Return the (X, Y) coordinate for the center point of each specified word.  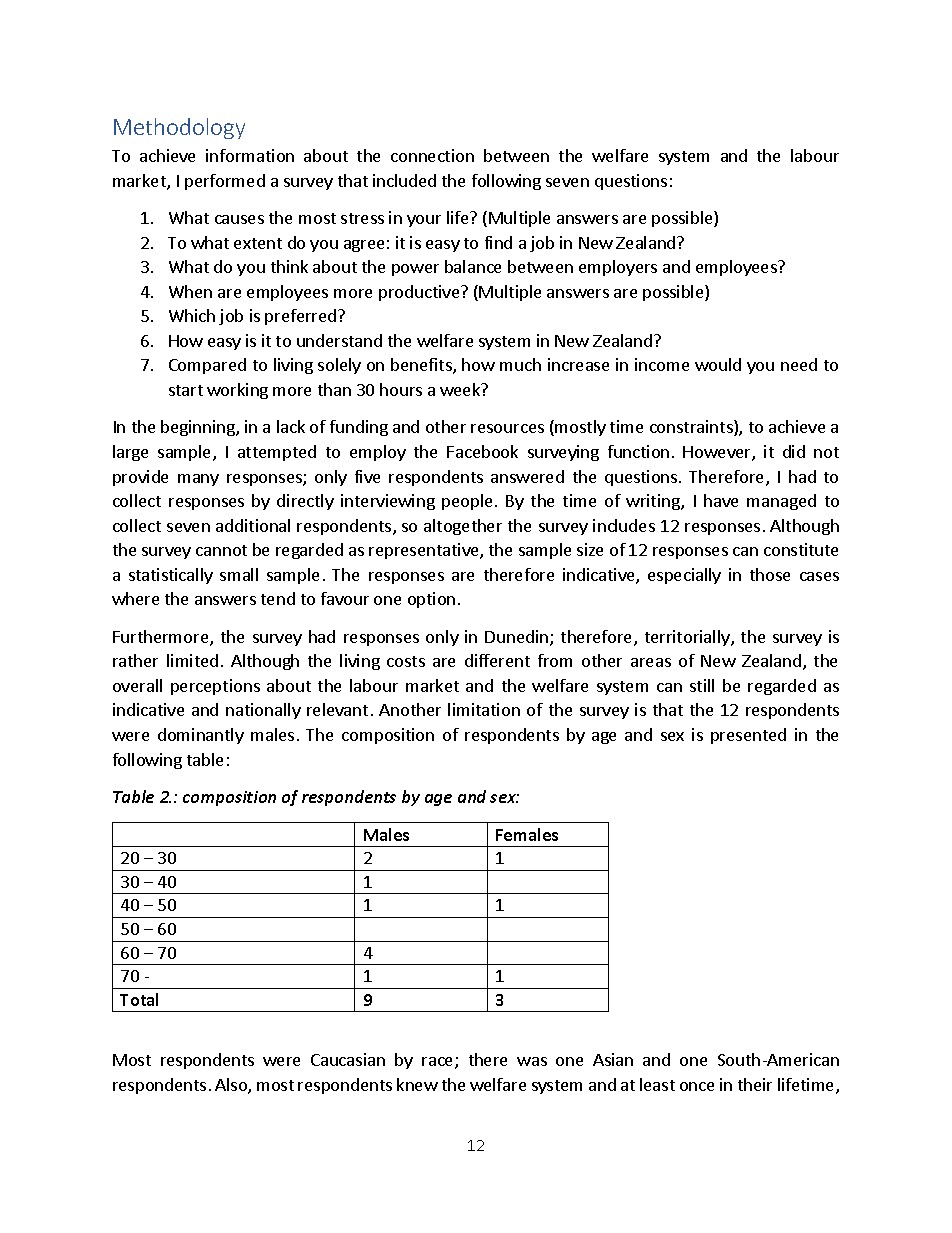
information (250, 155)
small (239, 574)
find (498, 242)
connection (432, 155)
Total (139, 999)
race (439, 1063)
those (770, 574)
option (431, 600)
